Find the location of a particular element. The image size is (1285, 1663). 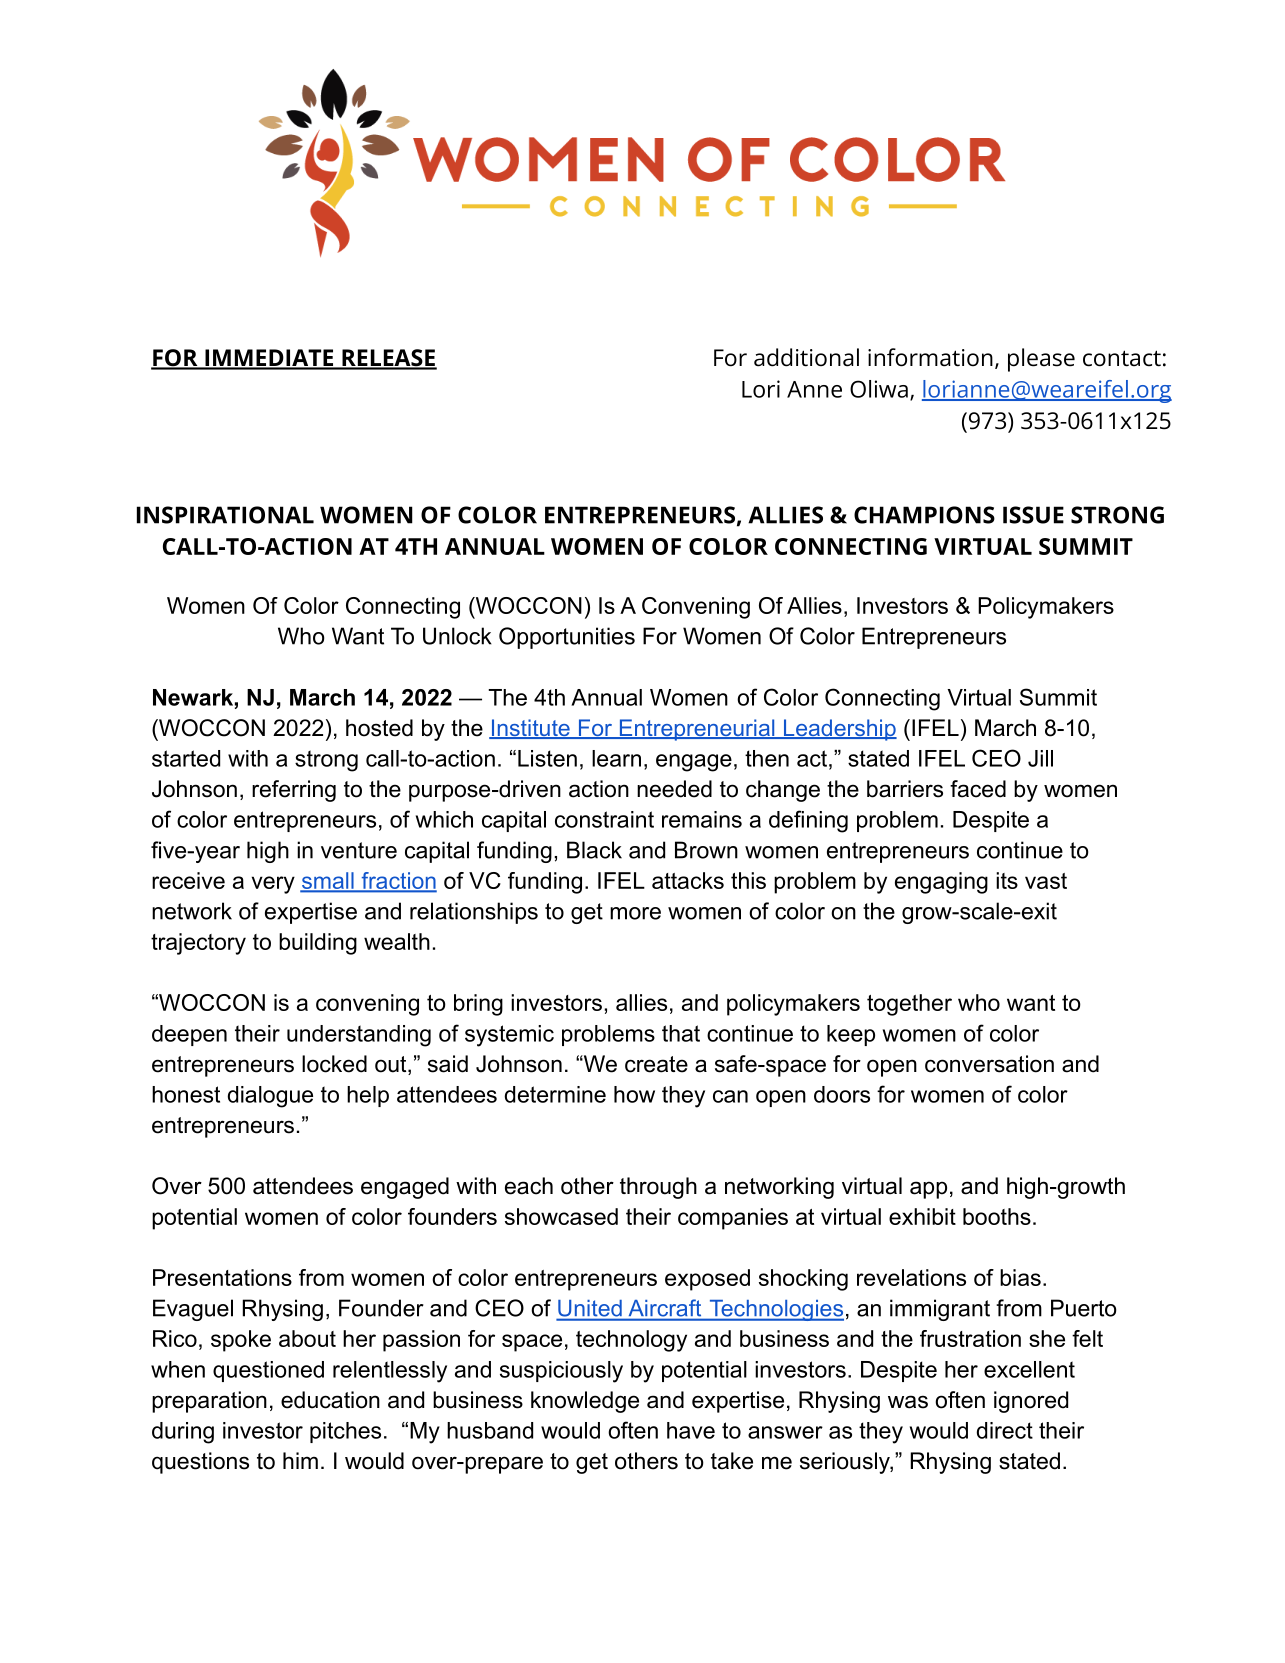

dialogue is located at coordinates (270, 1097).
